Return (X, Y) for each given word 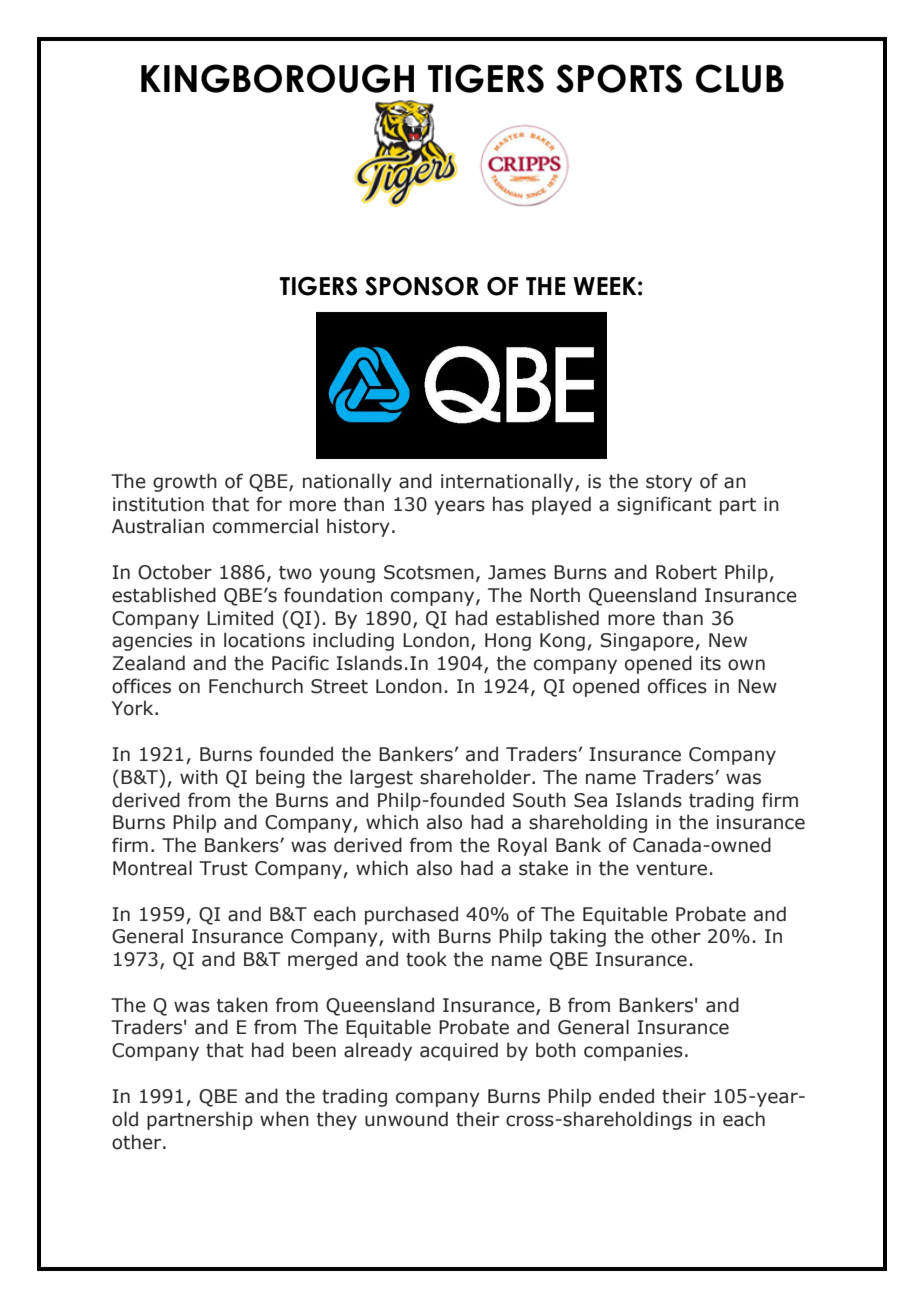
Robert (686, 572)
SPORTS (619, 78)
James (517, 572)
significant (664, 505)
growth (185, 482)
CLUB (740, 78)
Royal (522, 846)
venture (671, 869)
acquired (459, 1051)
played (561, 505)
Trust (223, 868)
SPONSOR (422, 286)
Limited (240, 618)
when (284, 1119)
